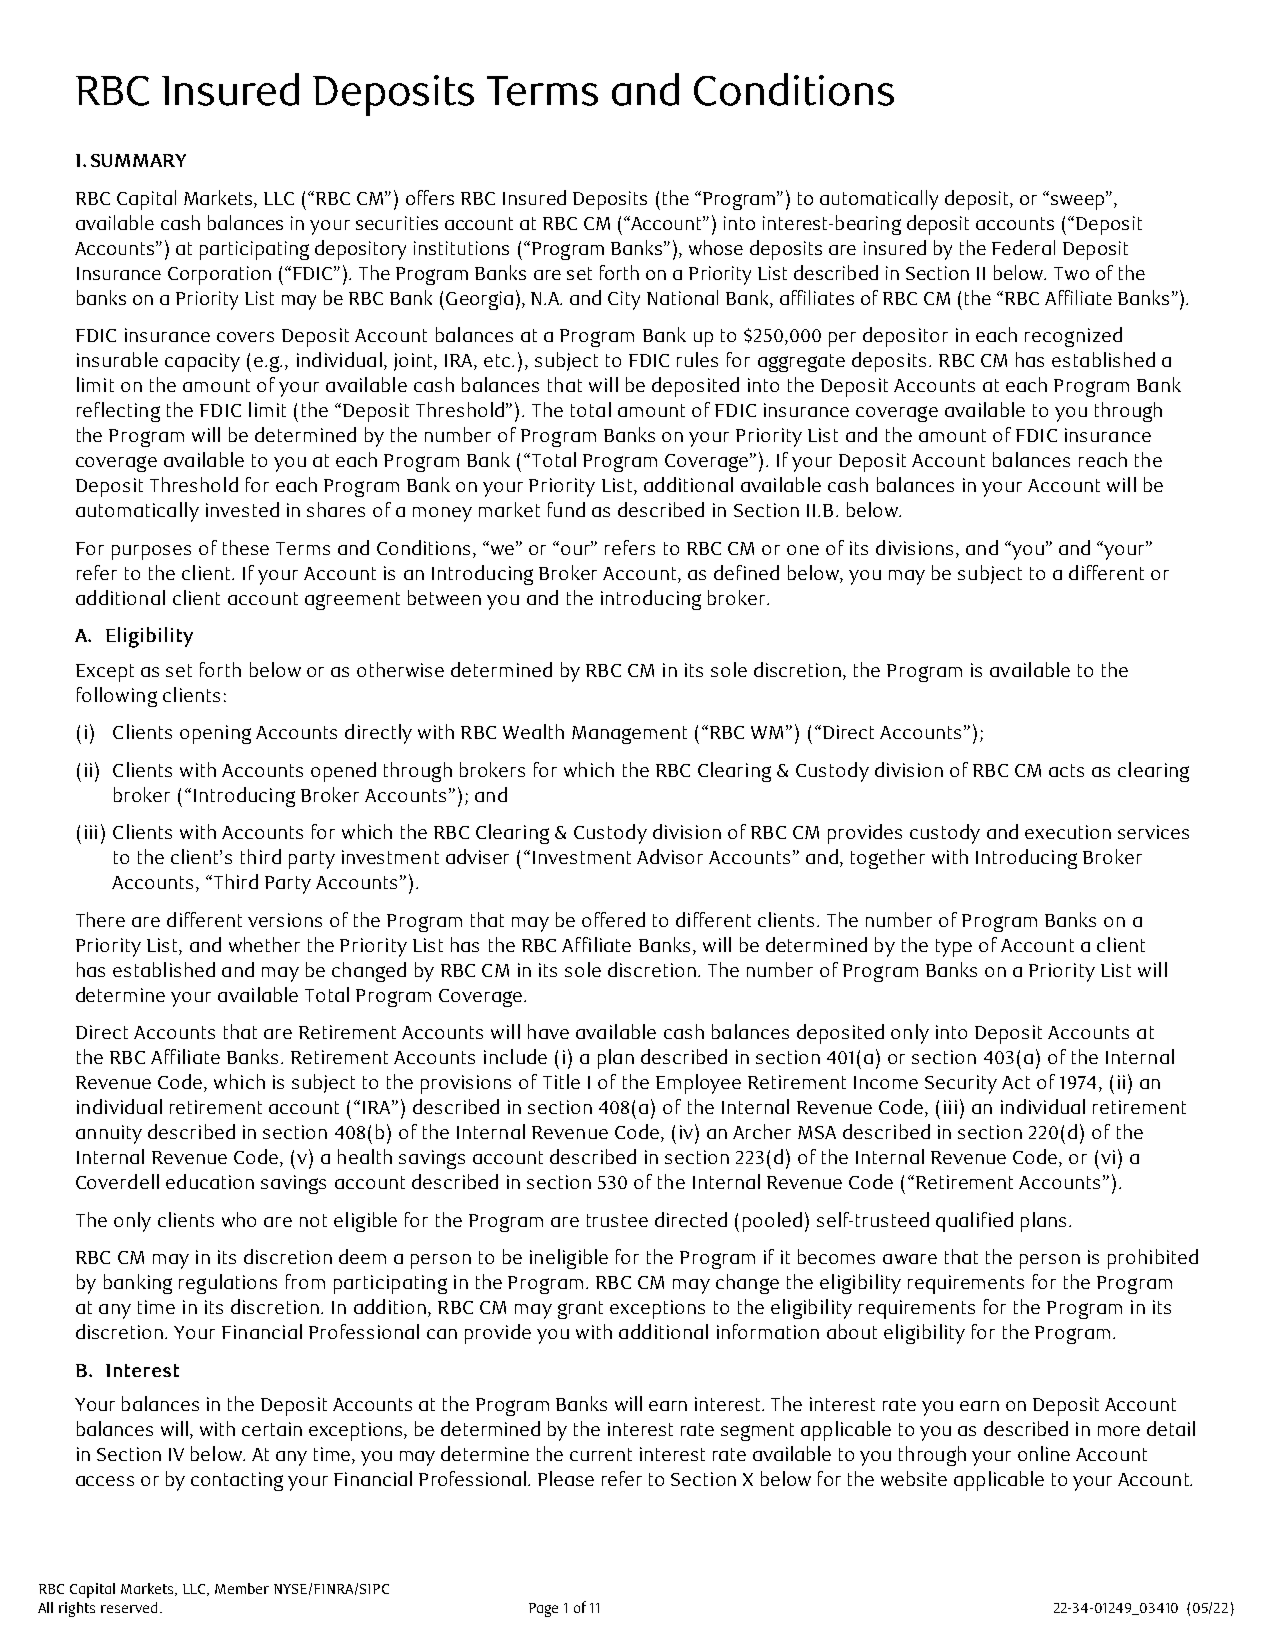 The image size is (1275, 1650). Describe the element at coordinates (285, 920) in the page. I see `versions` at that location.
